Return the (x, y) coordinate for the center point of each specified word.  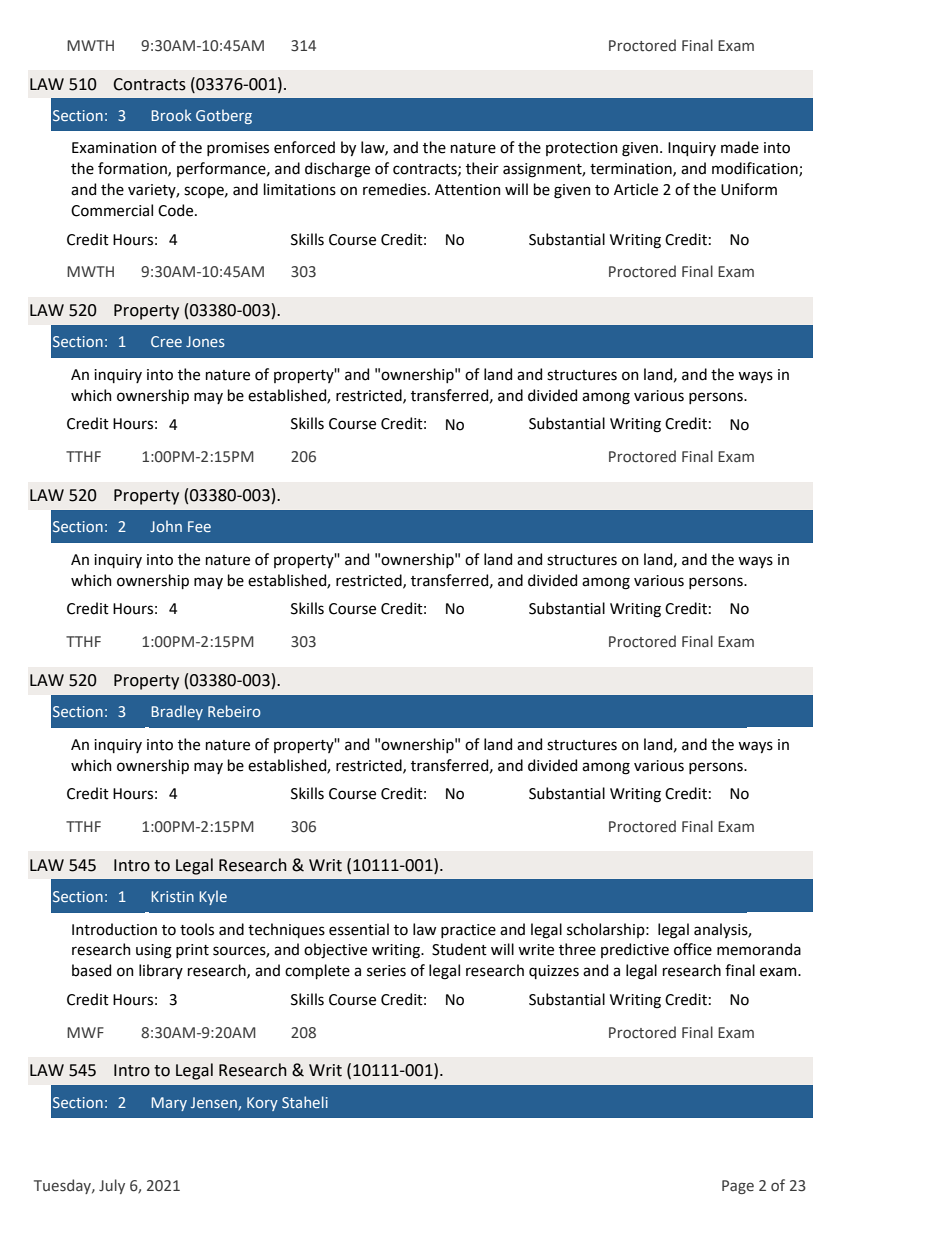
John (166, 526)
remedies (396, 189)
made (740, 147)
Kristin (172, 896)
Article (636, 189)
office (693, 949)
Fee (199, 526)
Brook (171, 115)
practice (468, 931)
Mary (169, 1104)
